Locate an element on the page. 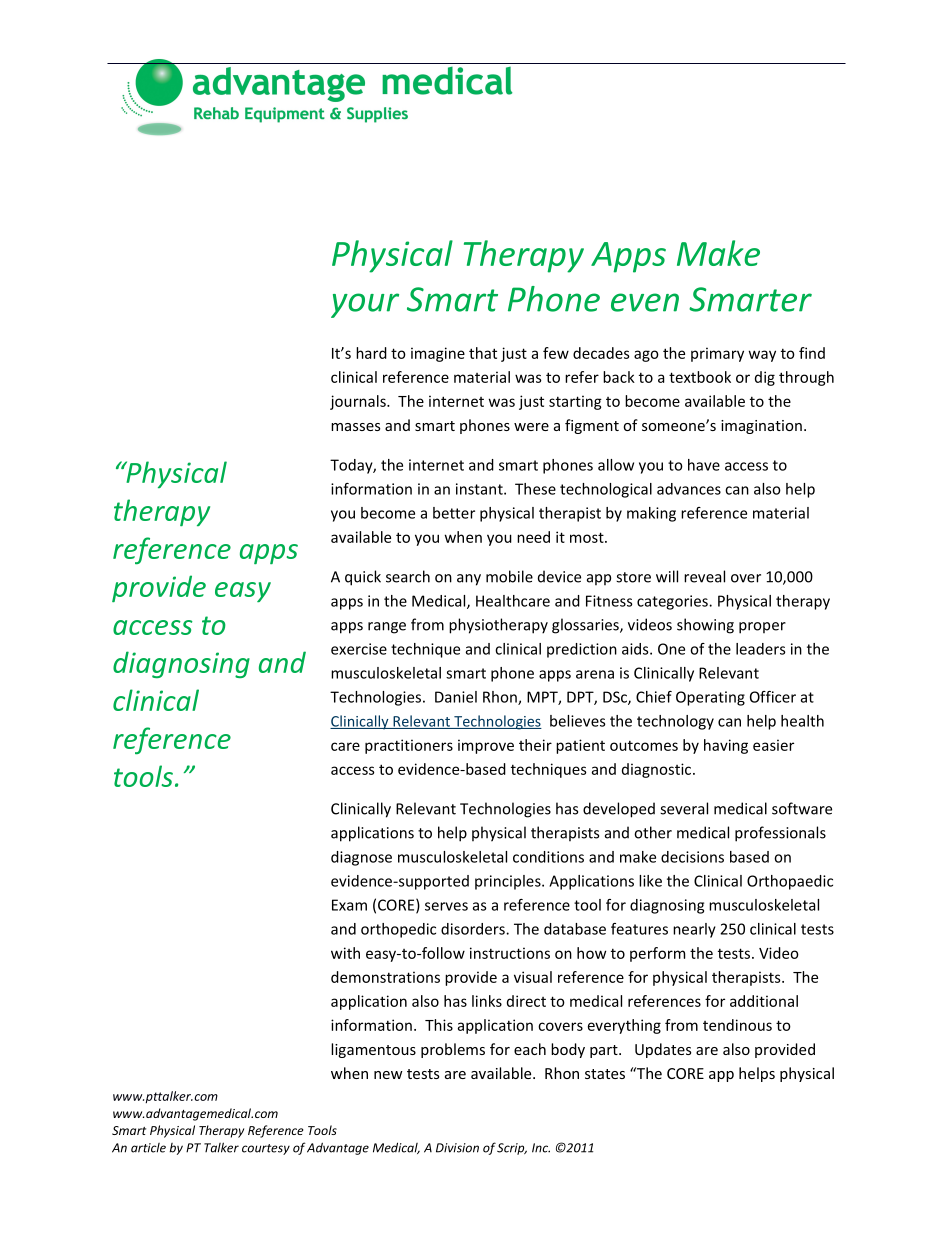 This page has height=1233, width=952. principles is located at coordinates (509, 882).
